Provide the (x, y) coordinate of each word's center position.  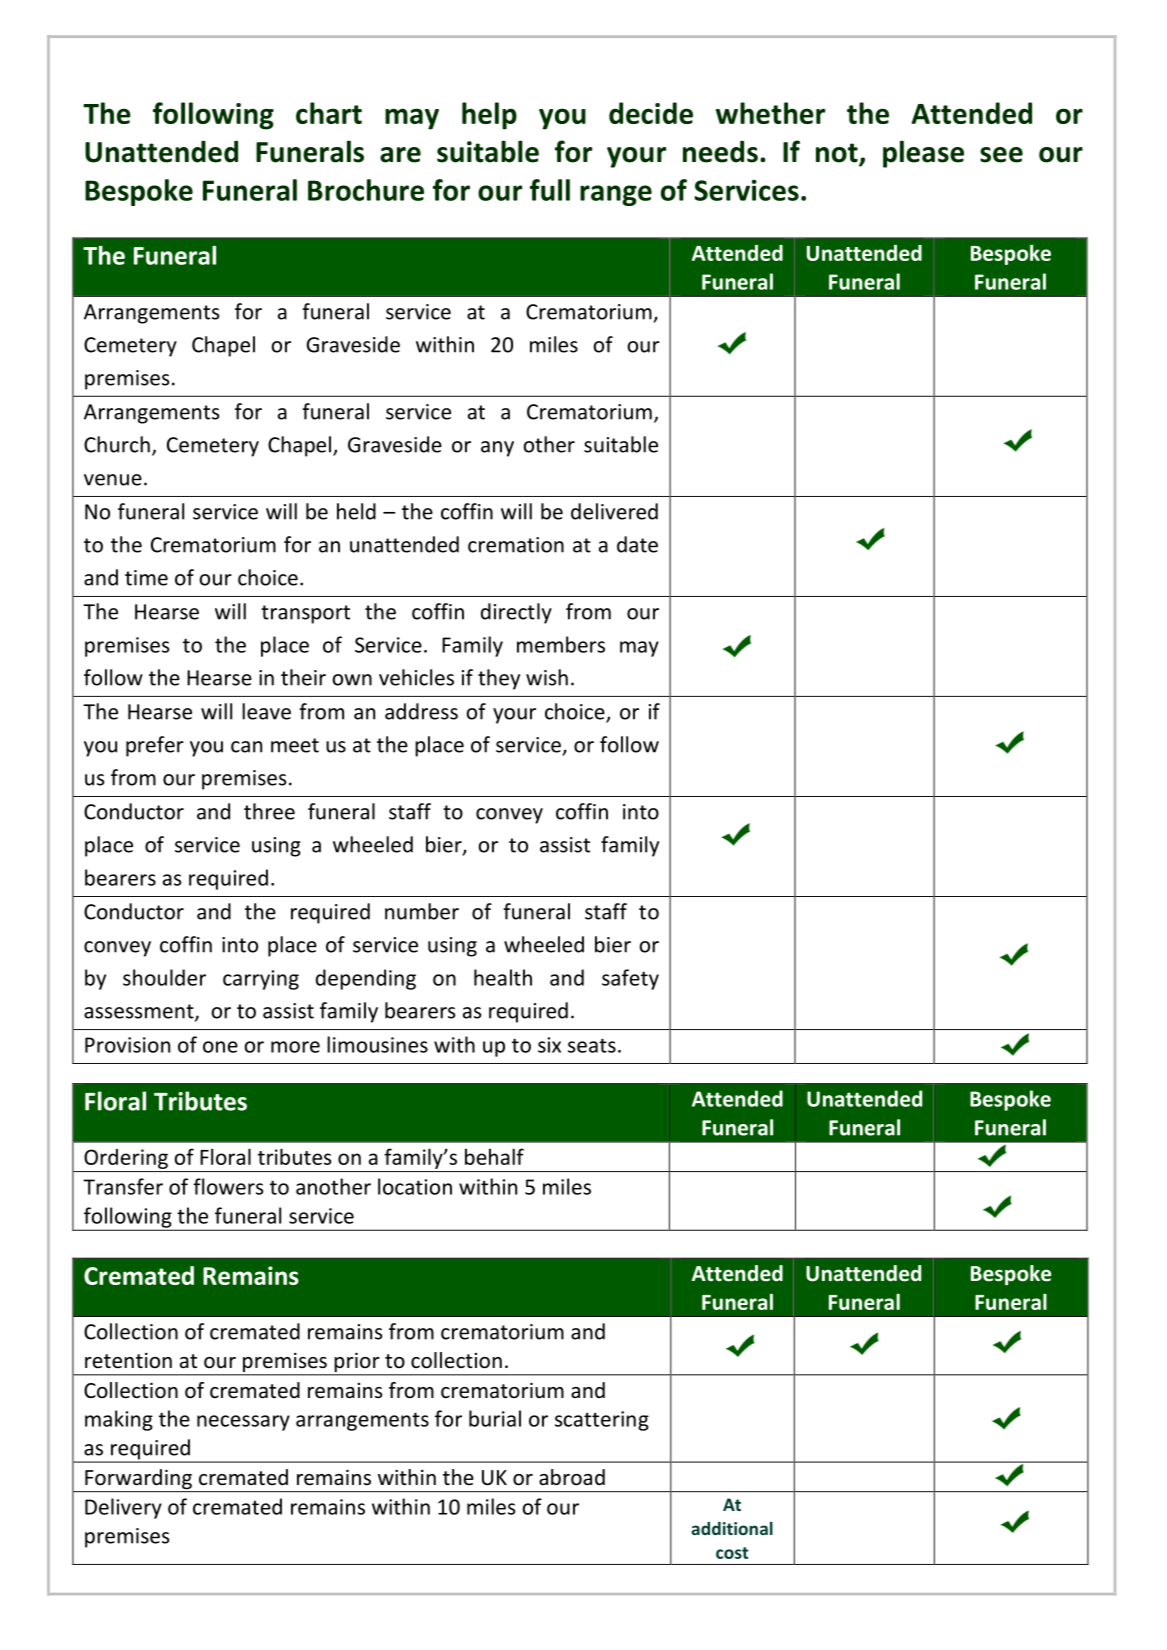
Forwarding (138, 1480)
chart (329, 113)
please (923, 154)
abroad (572, 1477)
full (550, 190)
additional (732, 1528)
